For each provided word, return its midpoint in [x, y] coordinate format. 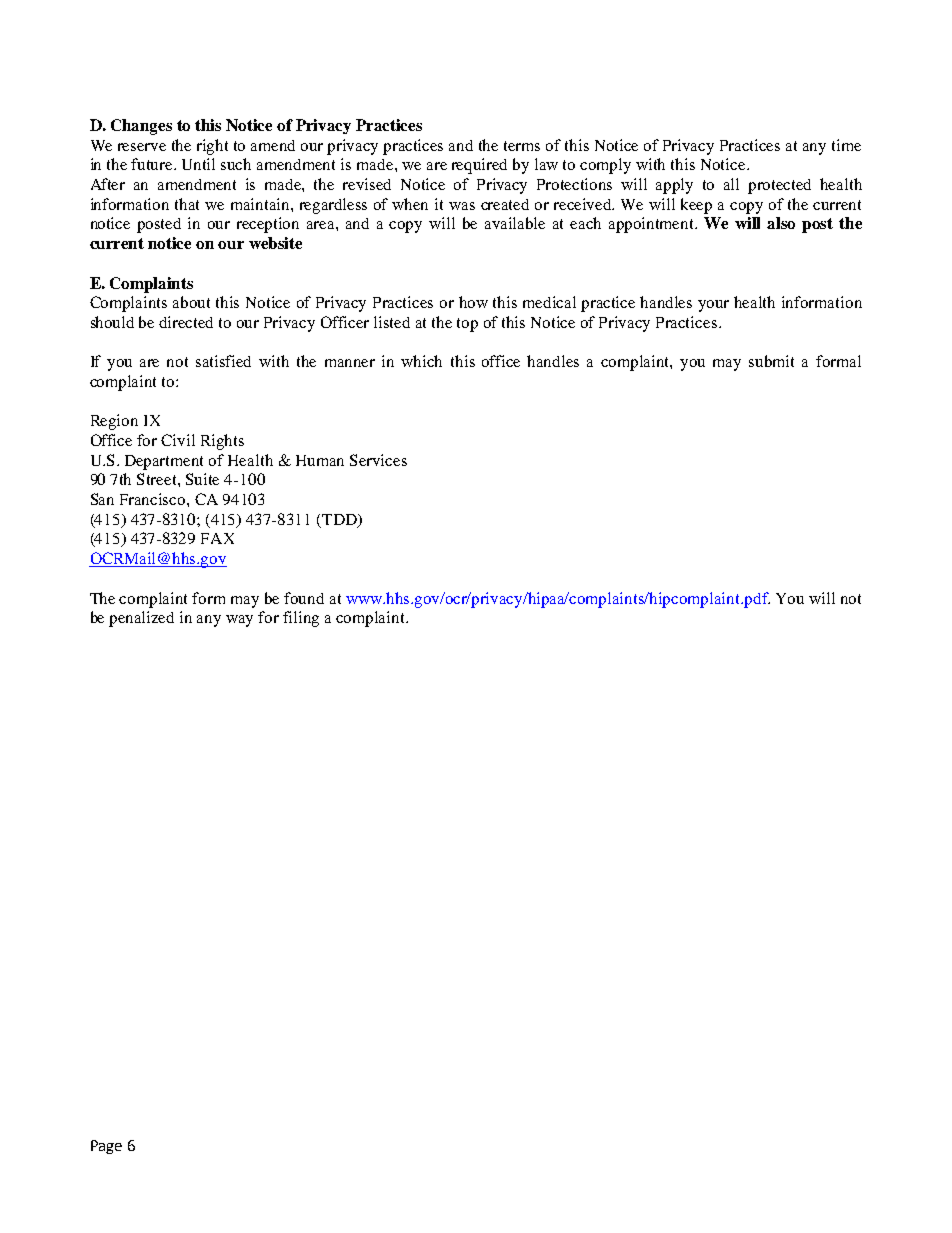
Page [106, 1147]
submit [771, 361]
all [731, 184]
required [479, 166]
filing [301, 619]
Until [198, 164]
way [239, 621]
